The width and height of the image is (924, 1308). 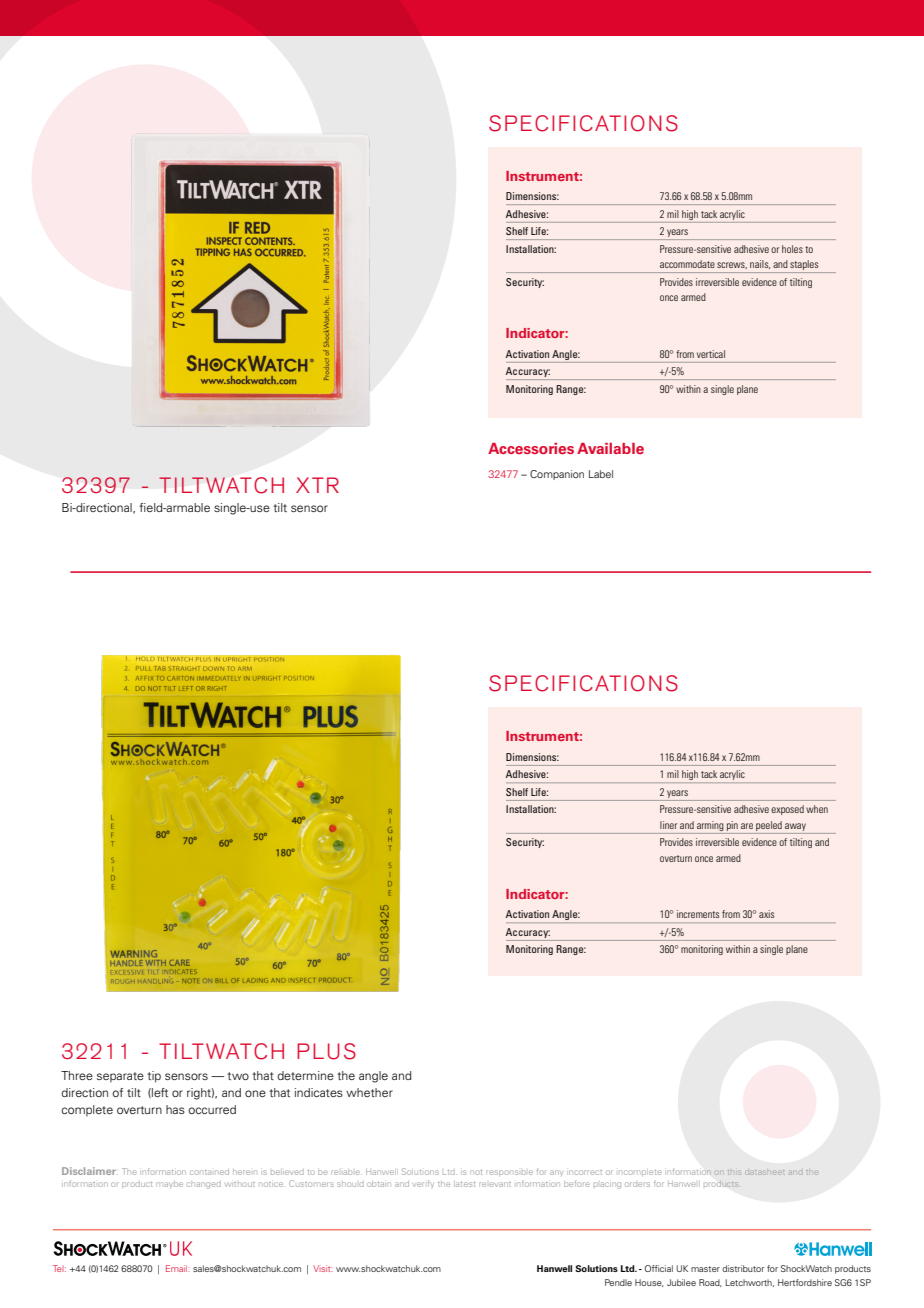 I want to click on nails, so click(x=760, y=264).
